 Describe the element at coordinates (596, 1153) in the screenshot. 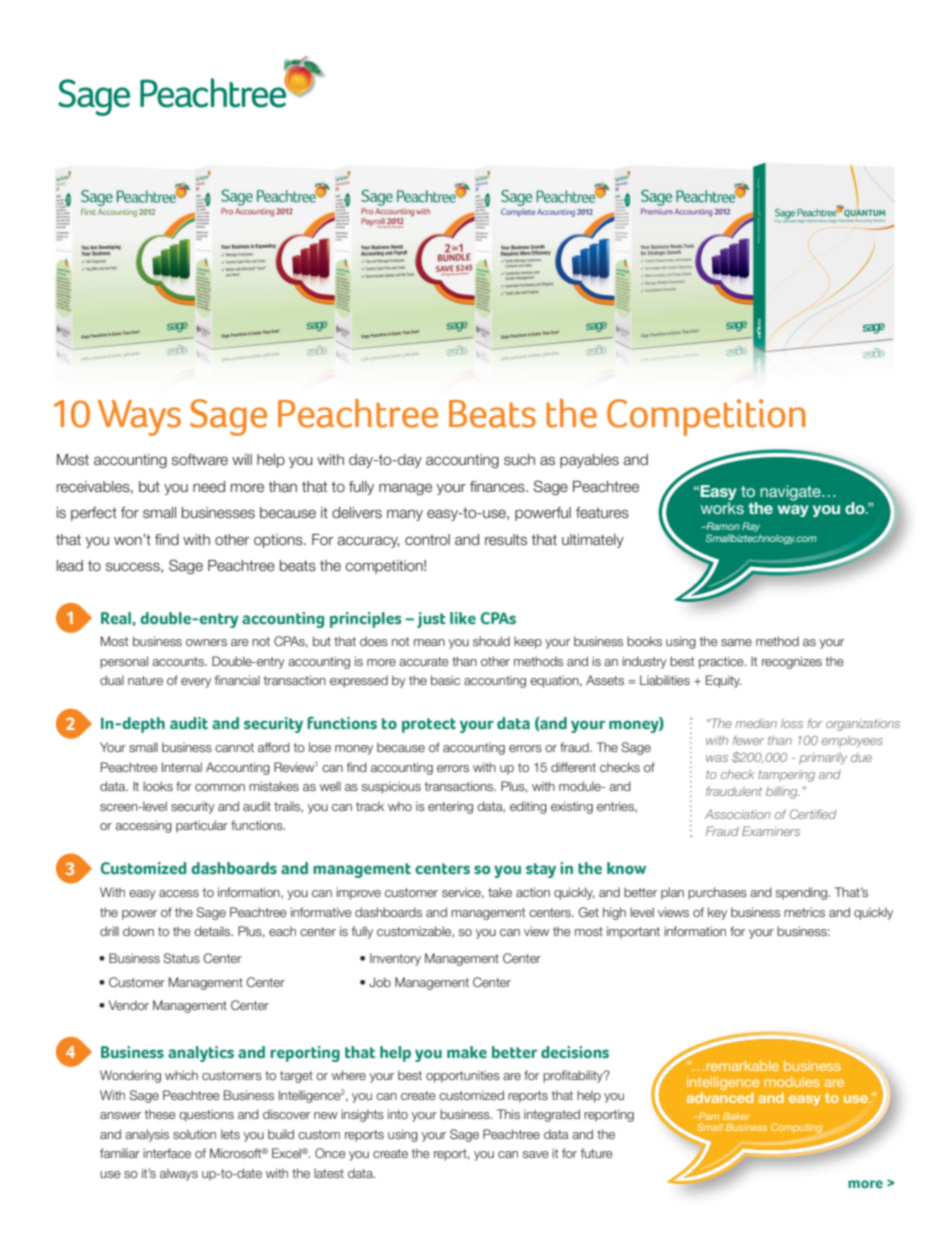

I see `future` at that location.
